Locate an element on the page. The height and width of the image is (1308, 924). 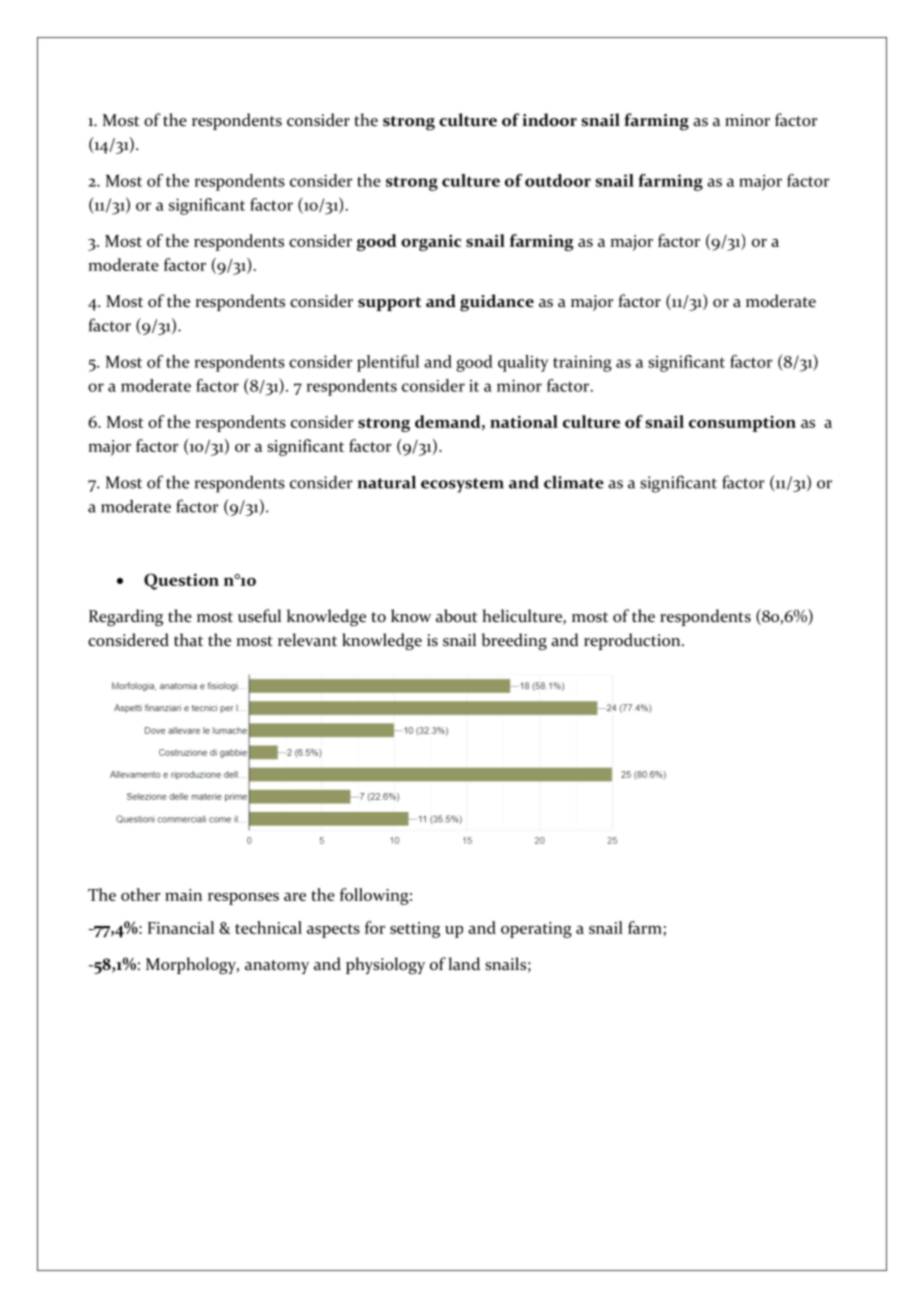
ecosystem is located at coordinates (462, 485).
